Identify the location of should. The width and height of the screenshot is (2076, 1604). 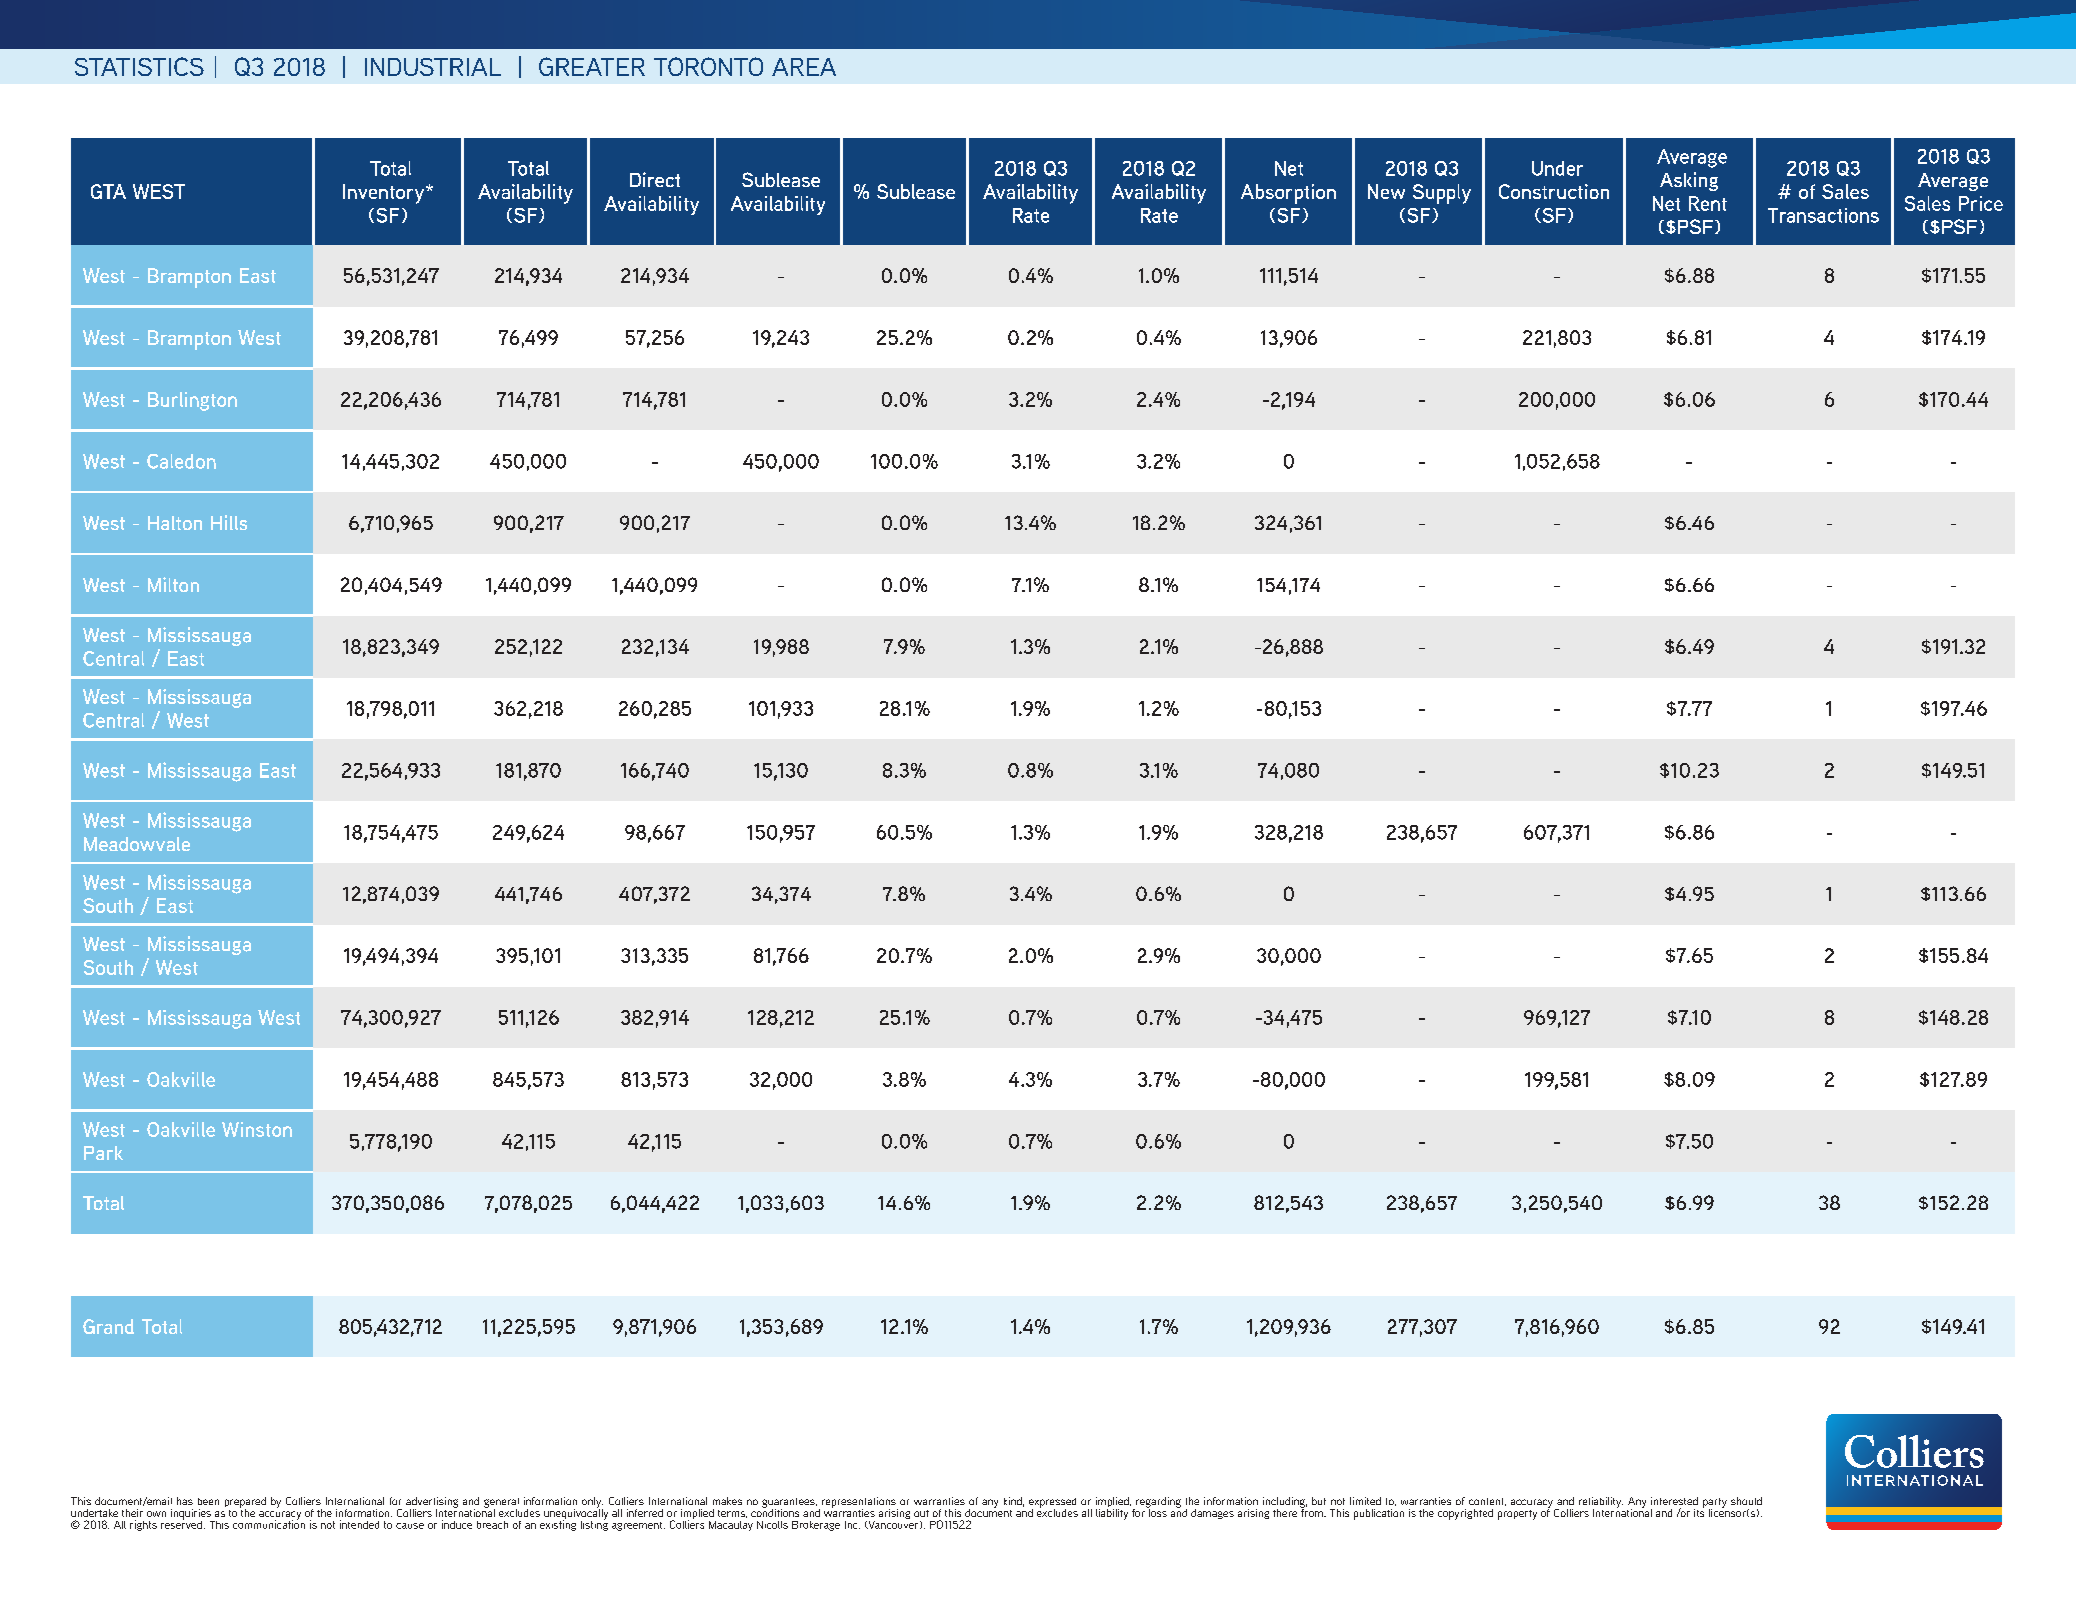
(1746, 1501).
